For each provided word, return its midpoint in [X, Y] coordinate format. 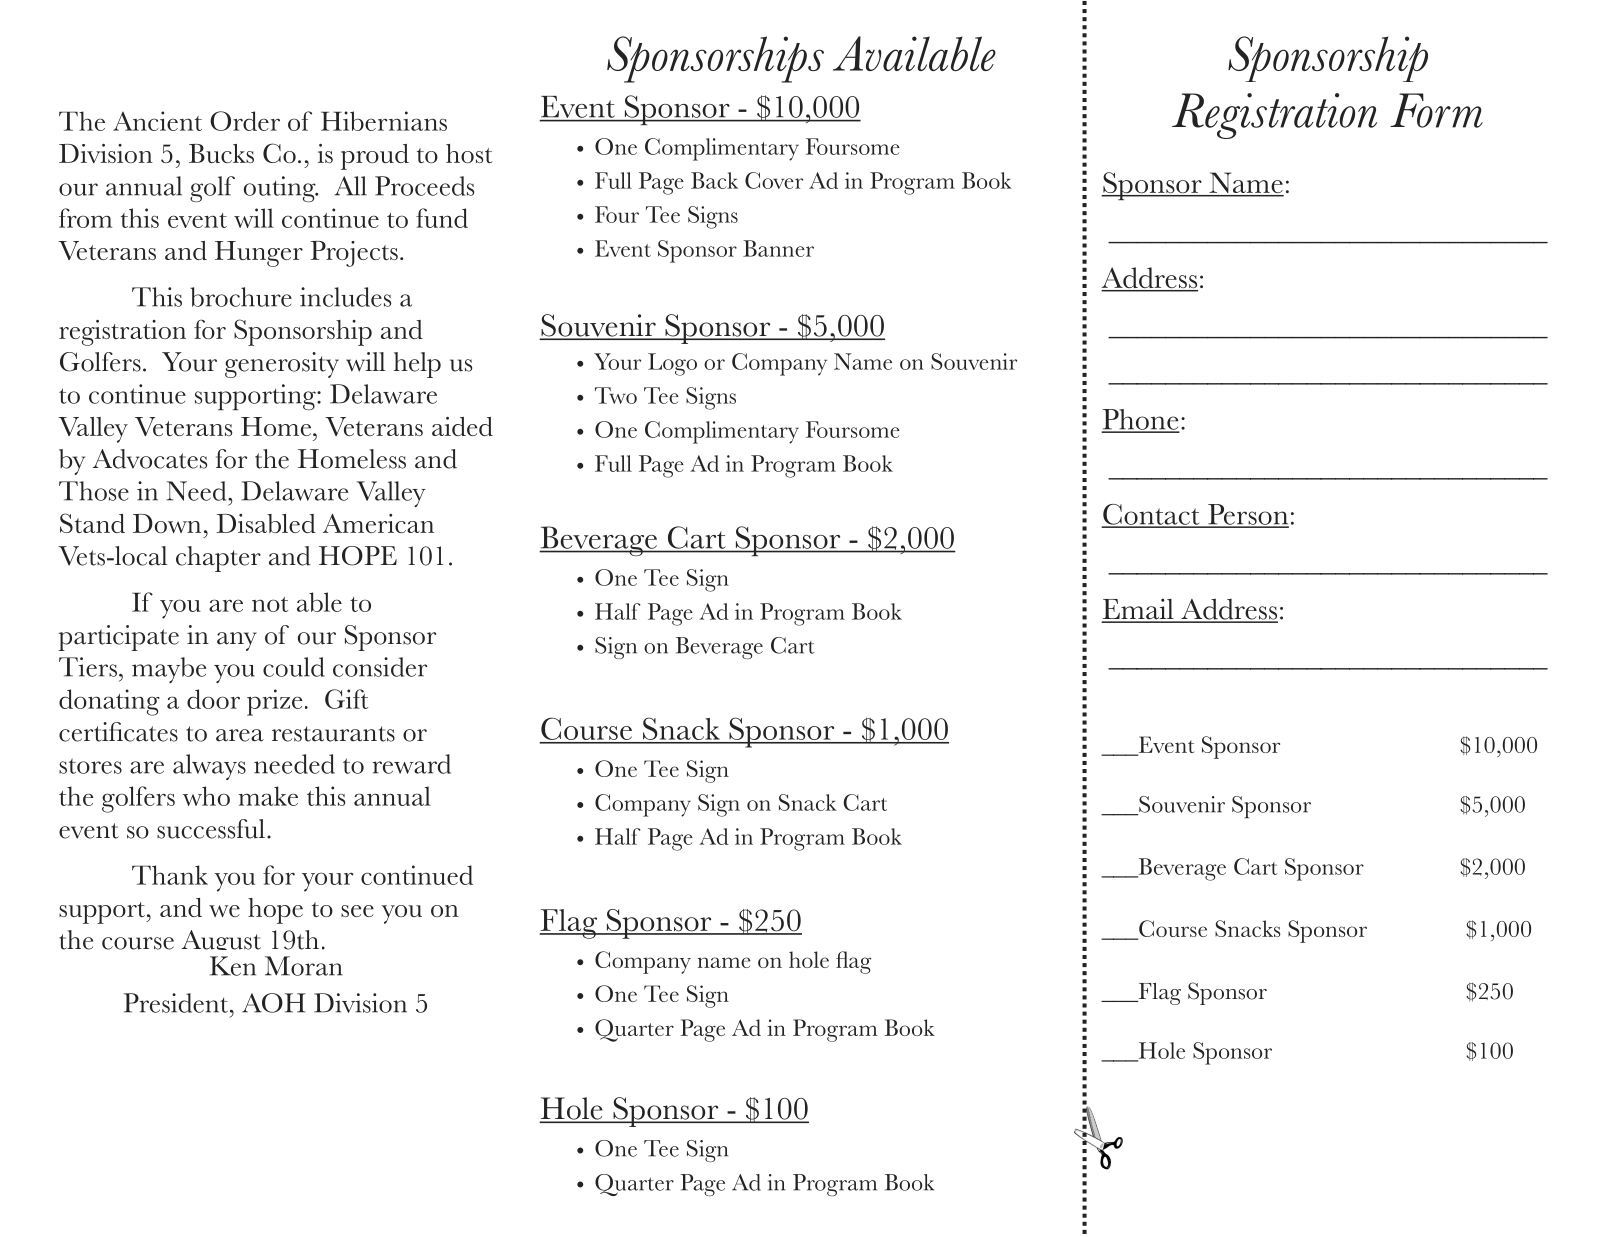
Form [1436, 110]
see [357, 911]
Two [616, 395]
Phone [1141, 420]
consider [380, 667]
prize [274, 702]
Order [245, 121]
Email [1139, 610]
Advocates [150, 459]
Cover [774, 180]
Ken [233, 966]
